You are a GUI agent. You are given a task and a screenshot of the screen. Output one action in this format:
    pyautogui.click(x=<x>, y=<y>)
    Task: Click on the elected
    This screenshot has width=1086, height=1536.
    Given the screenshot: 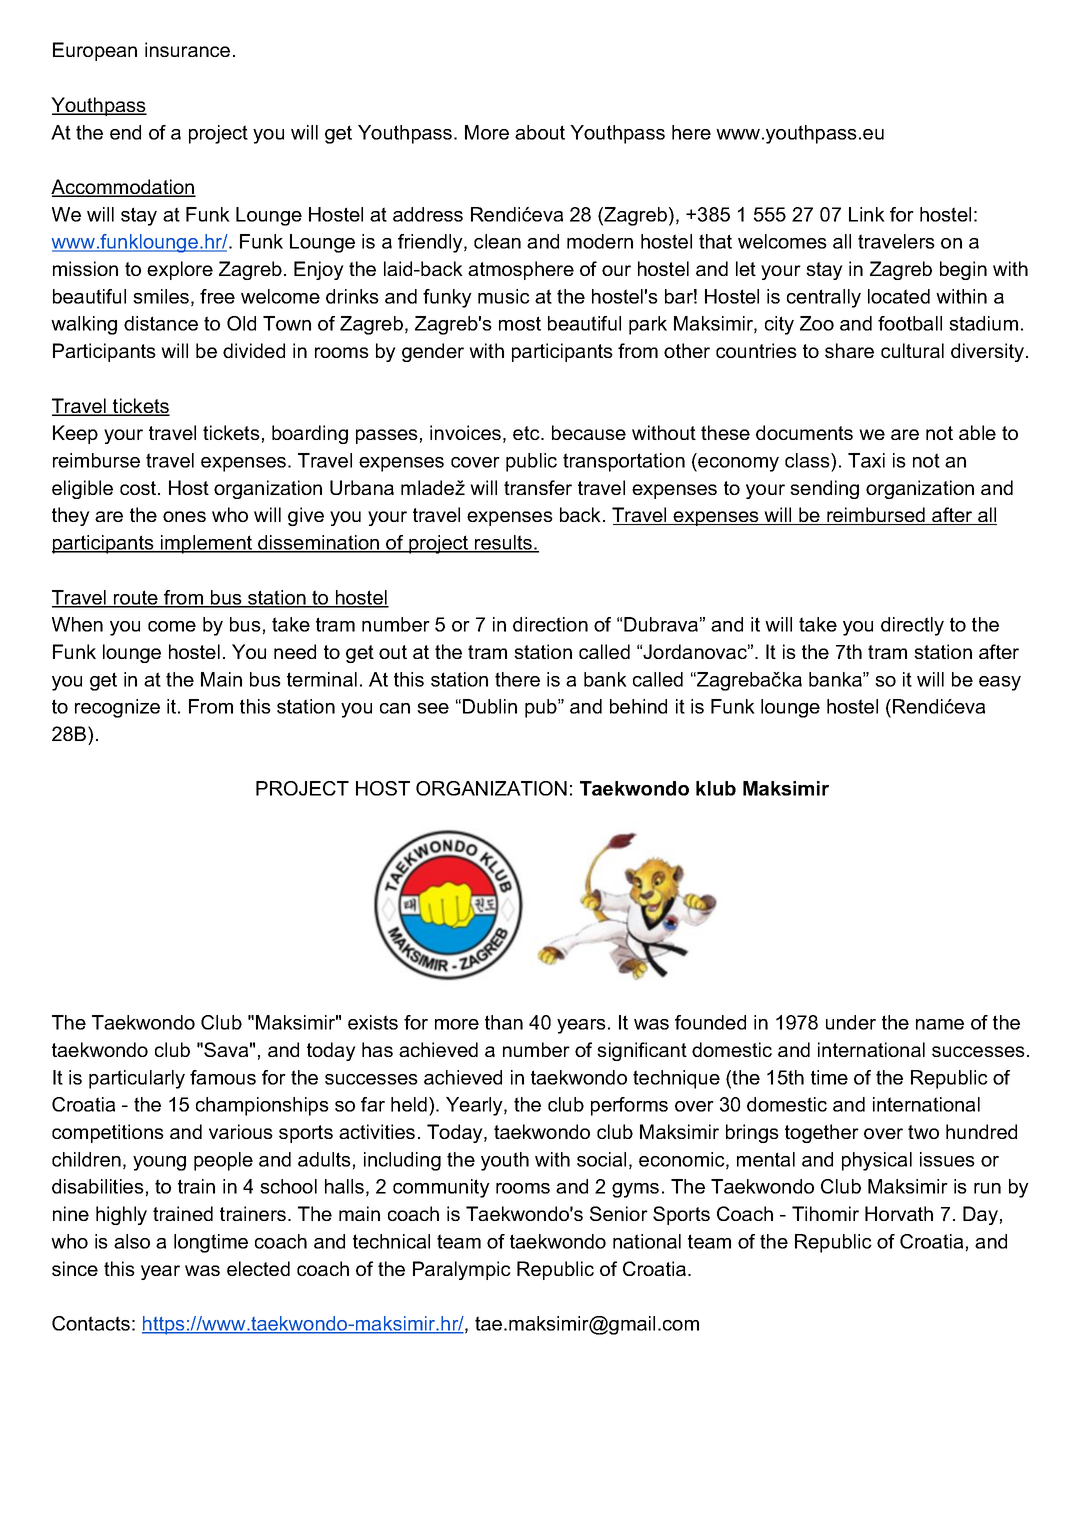 What is the action you would take?
    pyautogui.click(x=258, y=1268)
